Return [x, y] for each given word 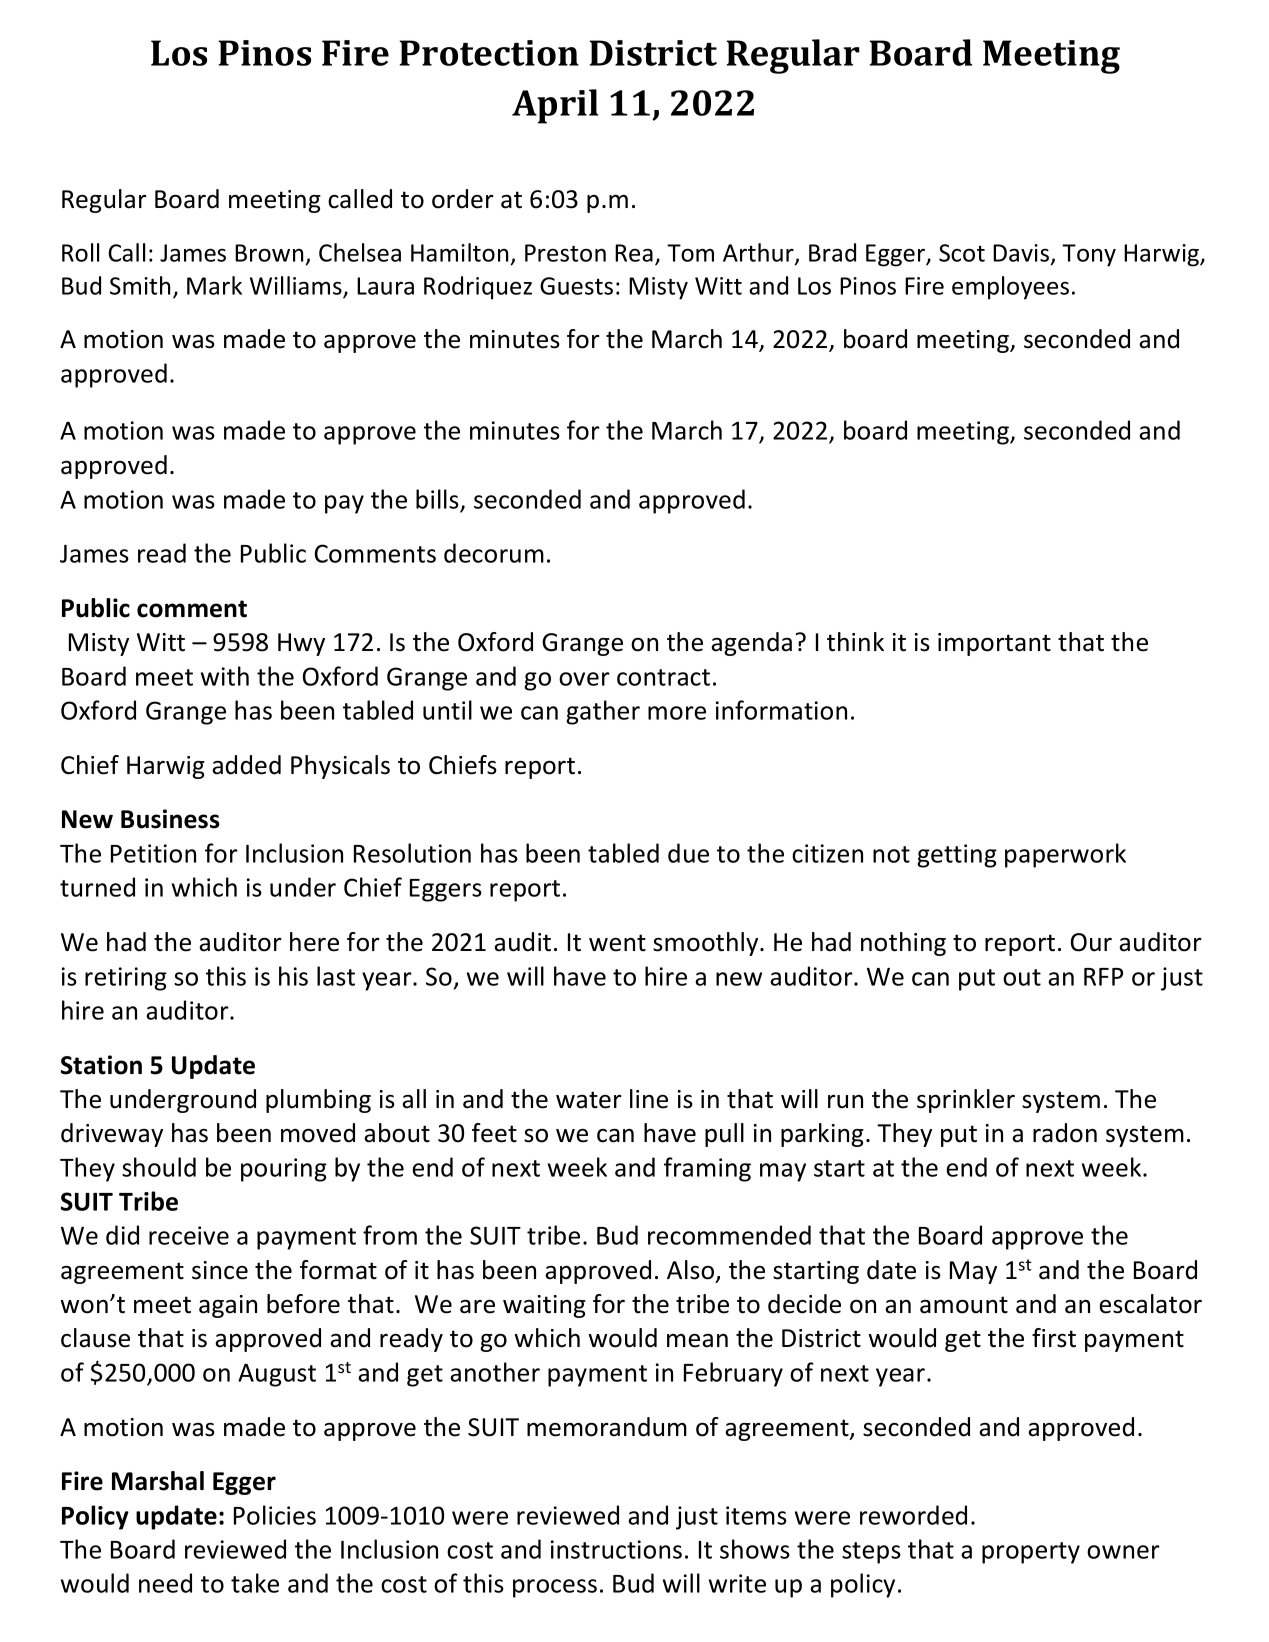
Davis [1021, 253]
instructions [616, 1549]
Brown [269, 253]
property [1031, 1553]
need [165, 1583]
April [555, 106]
